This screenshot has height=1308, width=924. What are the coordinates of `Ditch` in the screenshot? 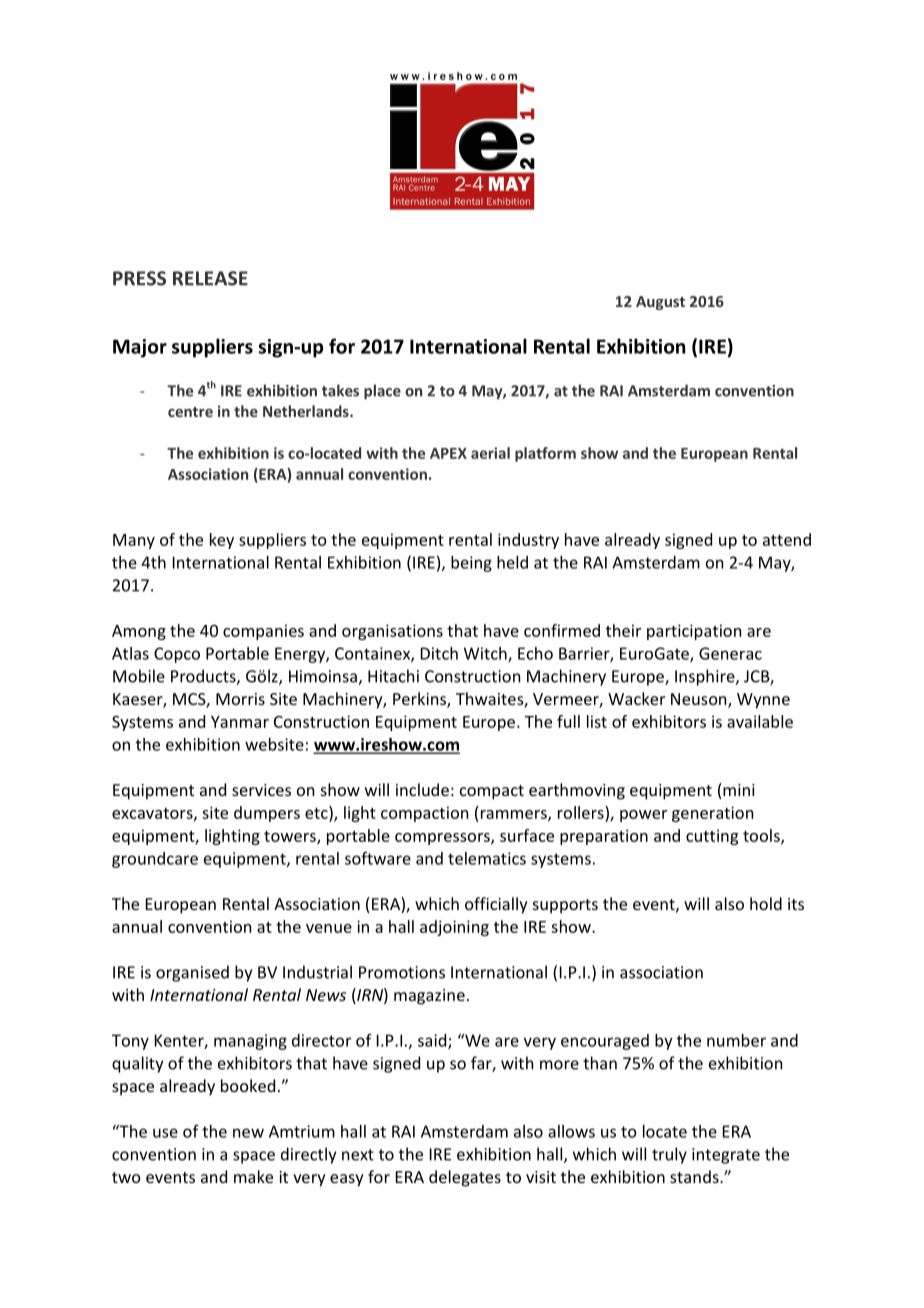 It's located at (439, 653).
